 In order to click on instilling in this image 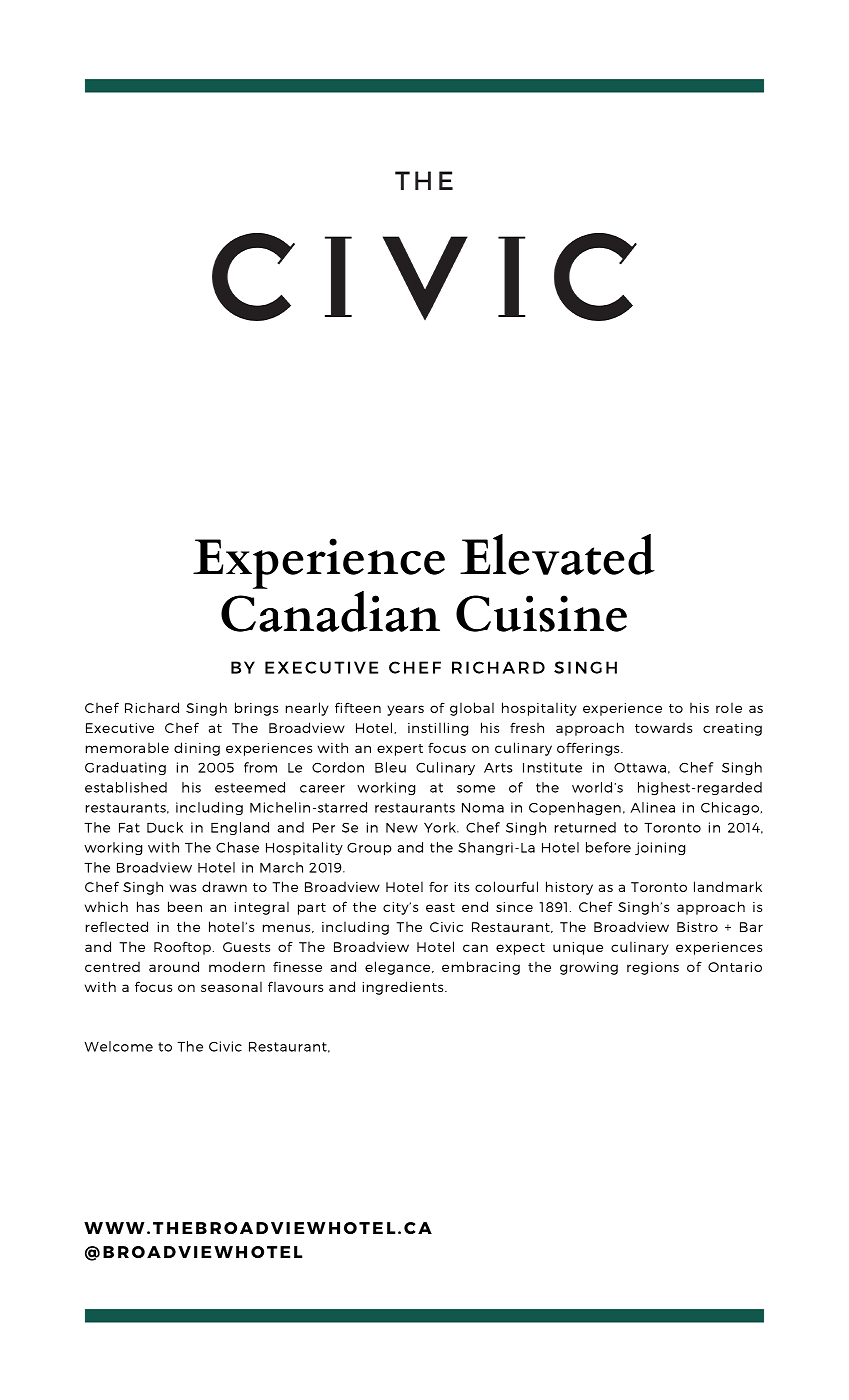, I will do `click(438, 729)`.
